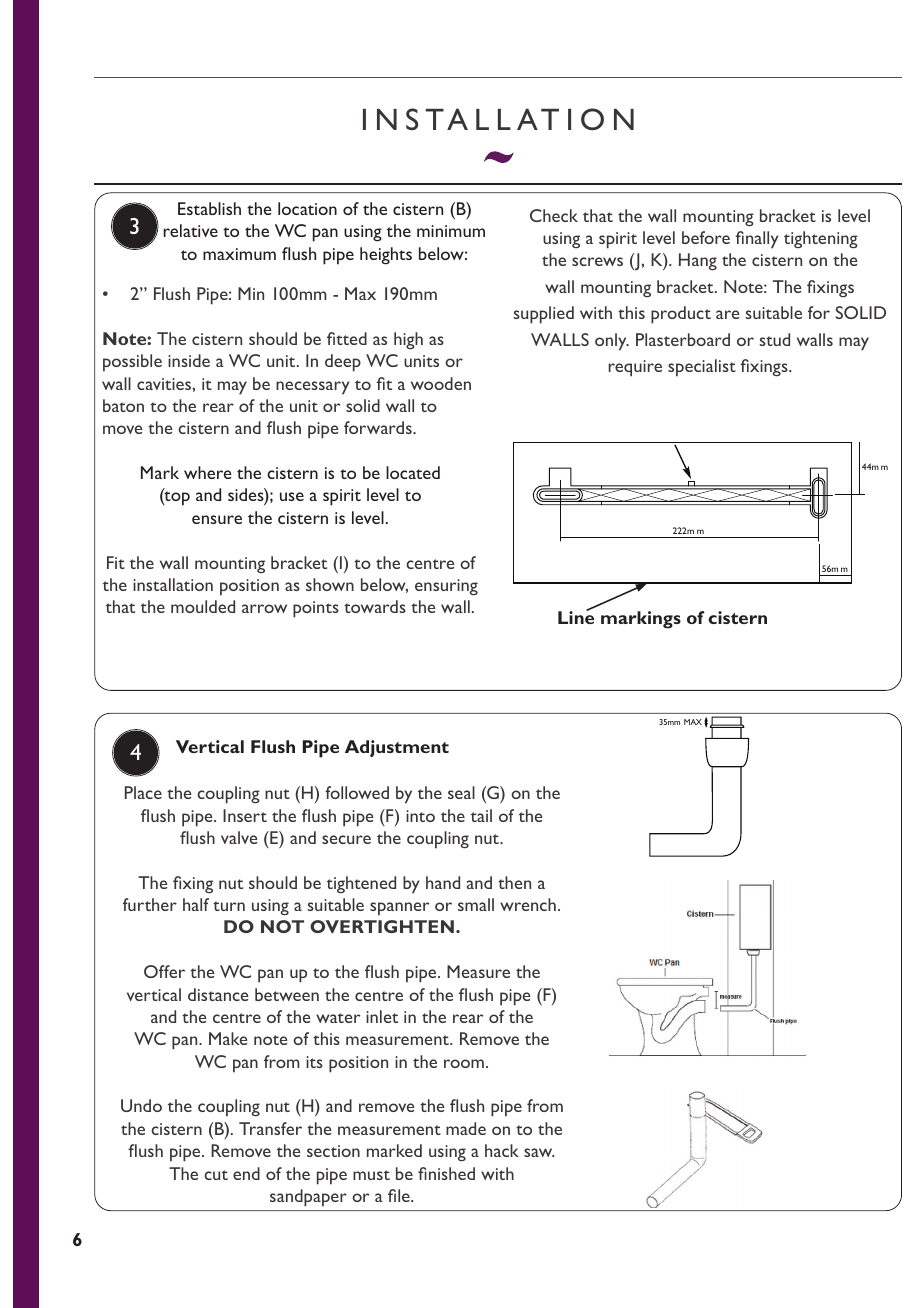 This screenshot has height=1308, width=924. Describe the element at coordinates (757, 240) in the screenshot. I see `finally` at that location.
